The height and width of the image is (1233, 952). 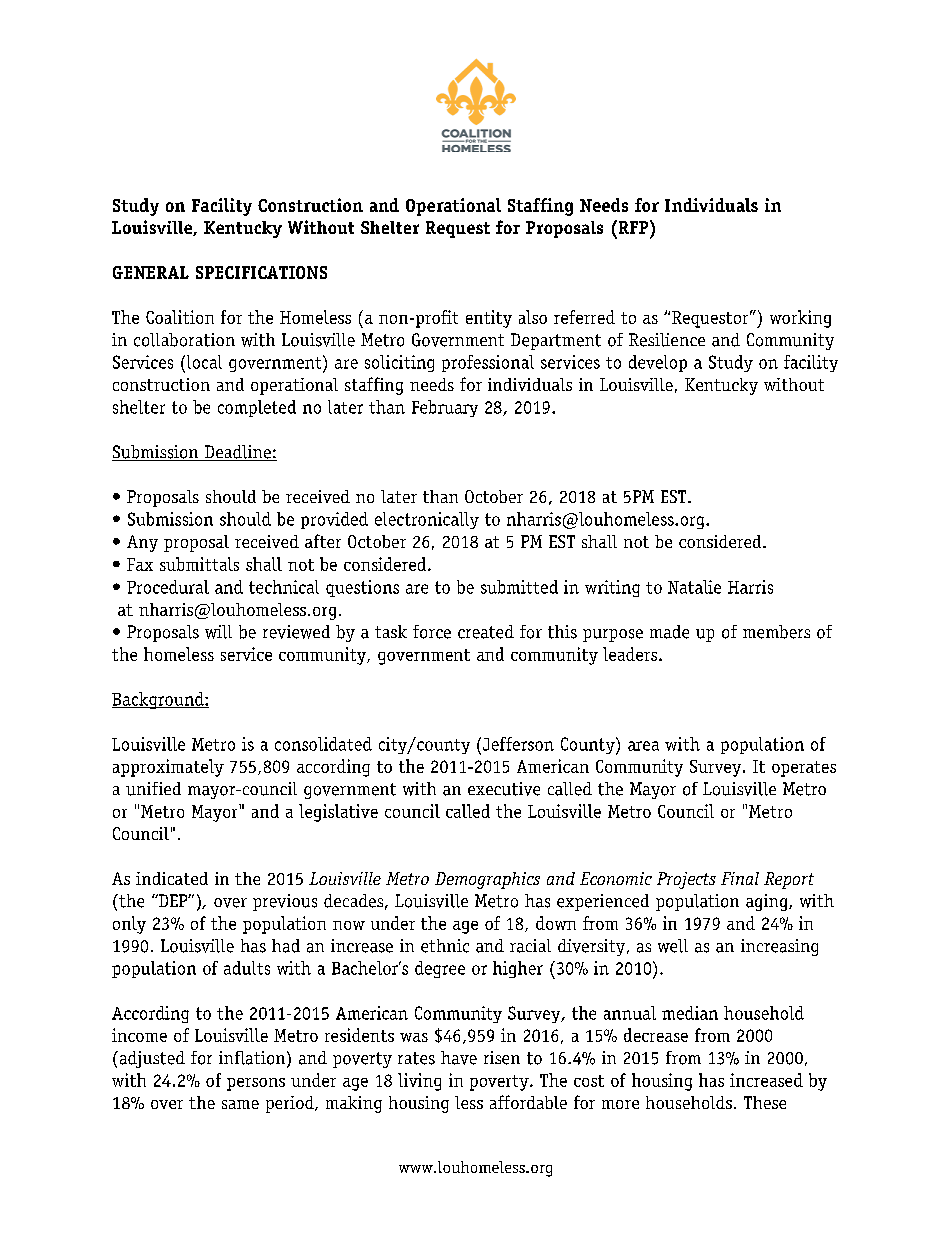 I want to click on persons, so click(x=256, y=1084).
